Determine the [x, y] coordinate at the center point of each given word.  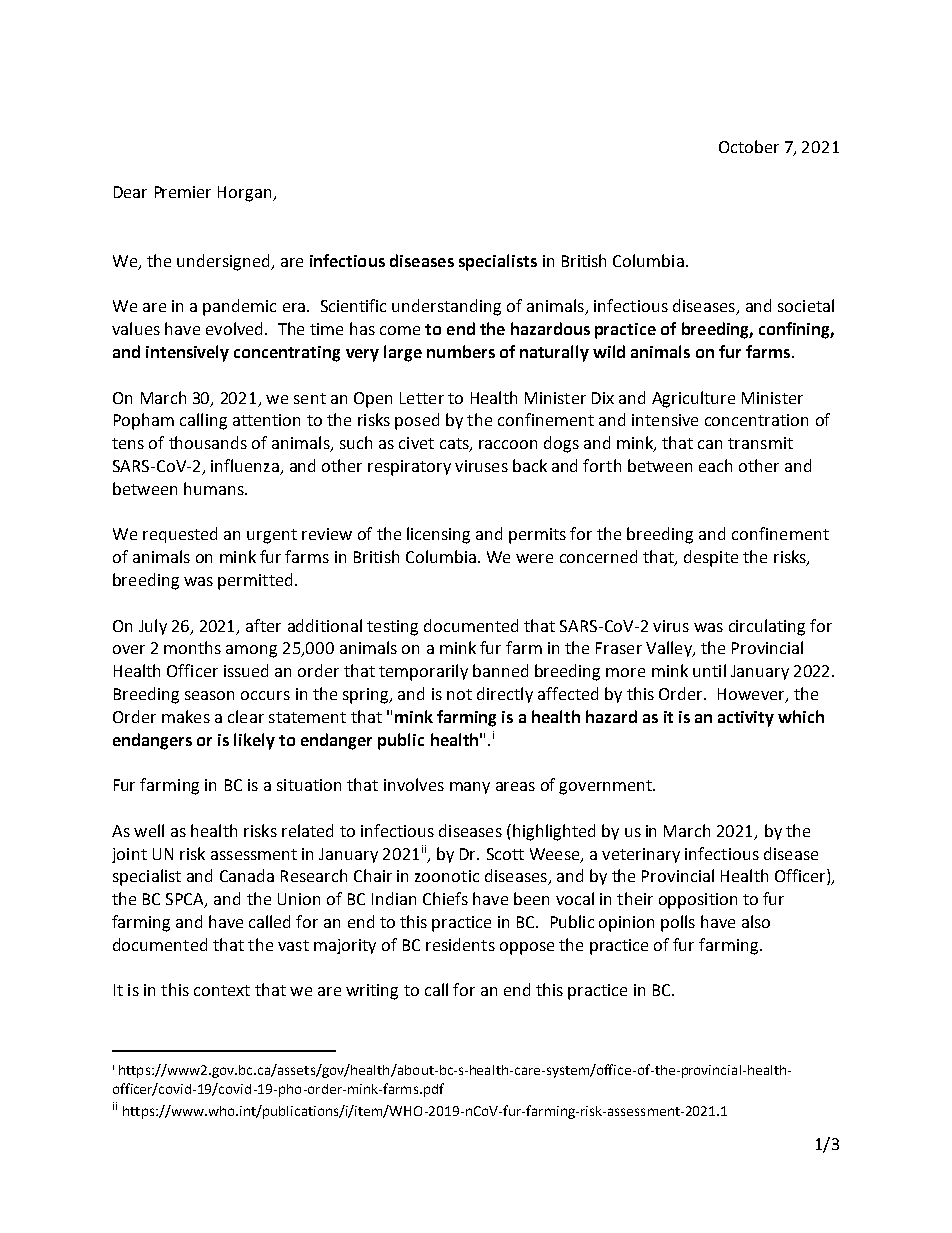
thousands [208, 442]
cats [455, 445]
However [752, 695]
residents [460, 944]
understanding [446, 307]
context [222, 990]
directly [505, 695]
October [749, 146]
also [756, 921]
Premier [183, 192]
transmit [760, 443]
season [209, 695]
